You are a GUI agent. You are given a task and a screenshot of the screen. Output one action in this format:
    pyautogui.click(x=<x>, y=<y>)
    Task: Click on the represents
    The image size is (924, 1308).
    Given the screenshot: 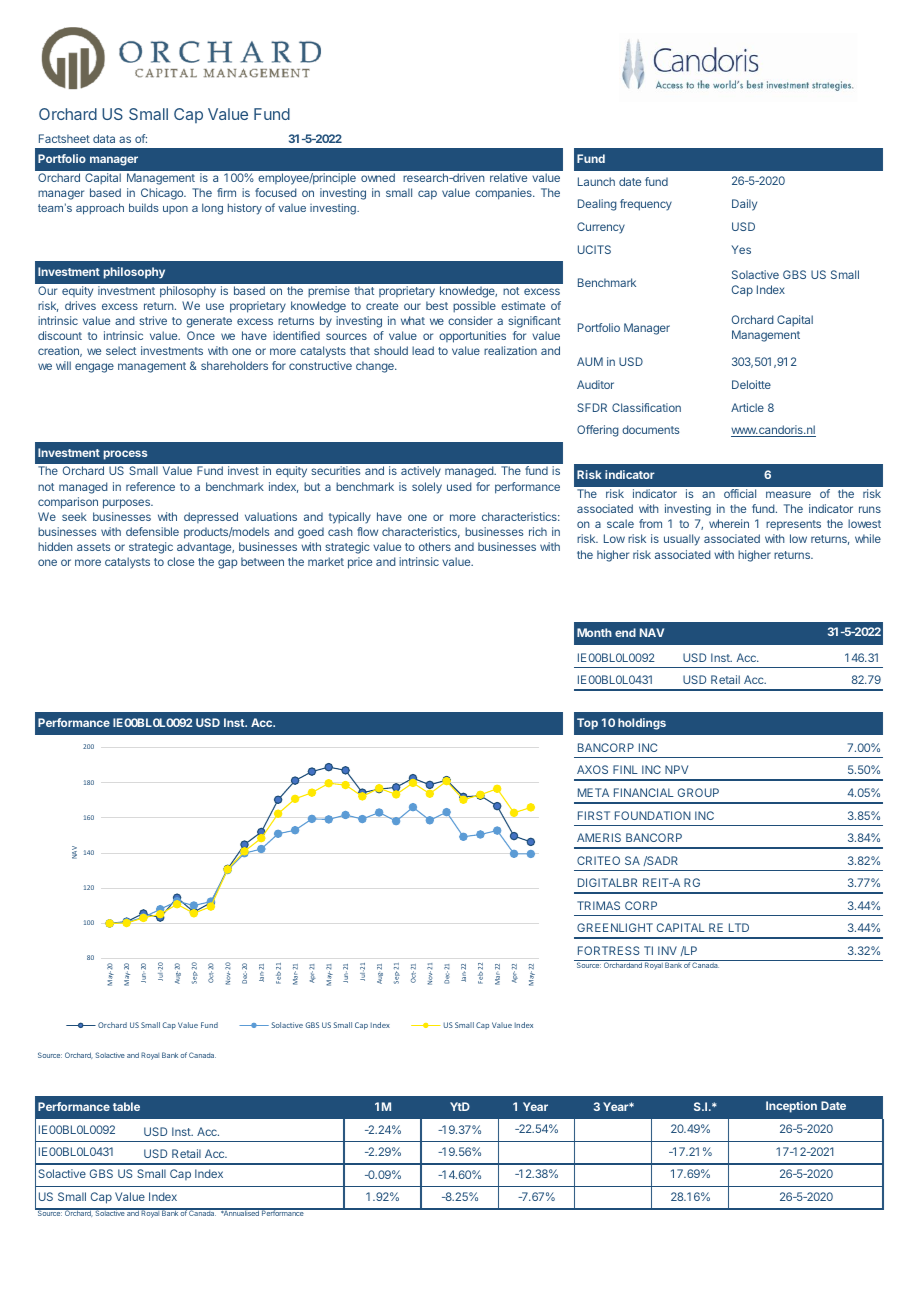 What is the action you would take?
    pyautogui.click(x=793, y=525)
